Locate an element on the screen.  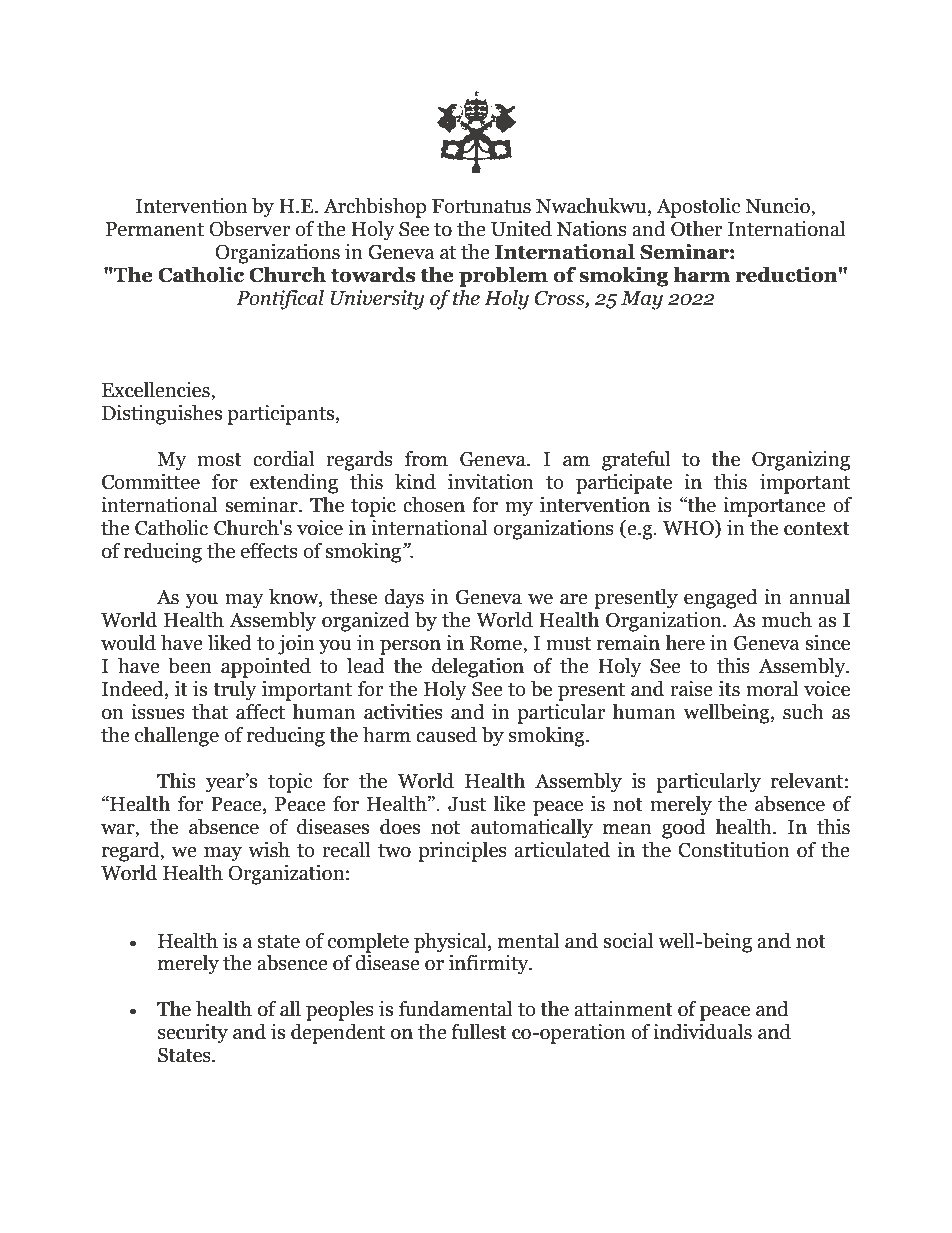
been is located at coordinates (189, 666).
